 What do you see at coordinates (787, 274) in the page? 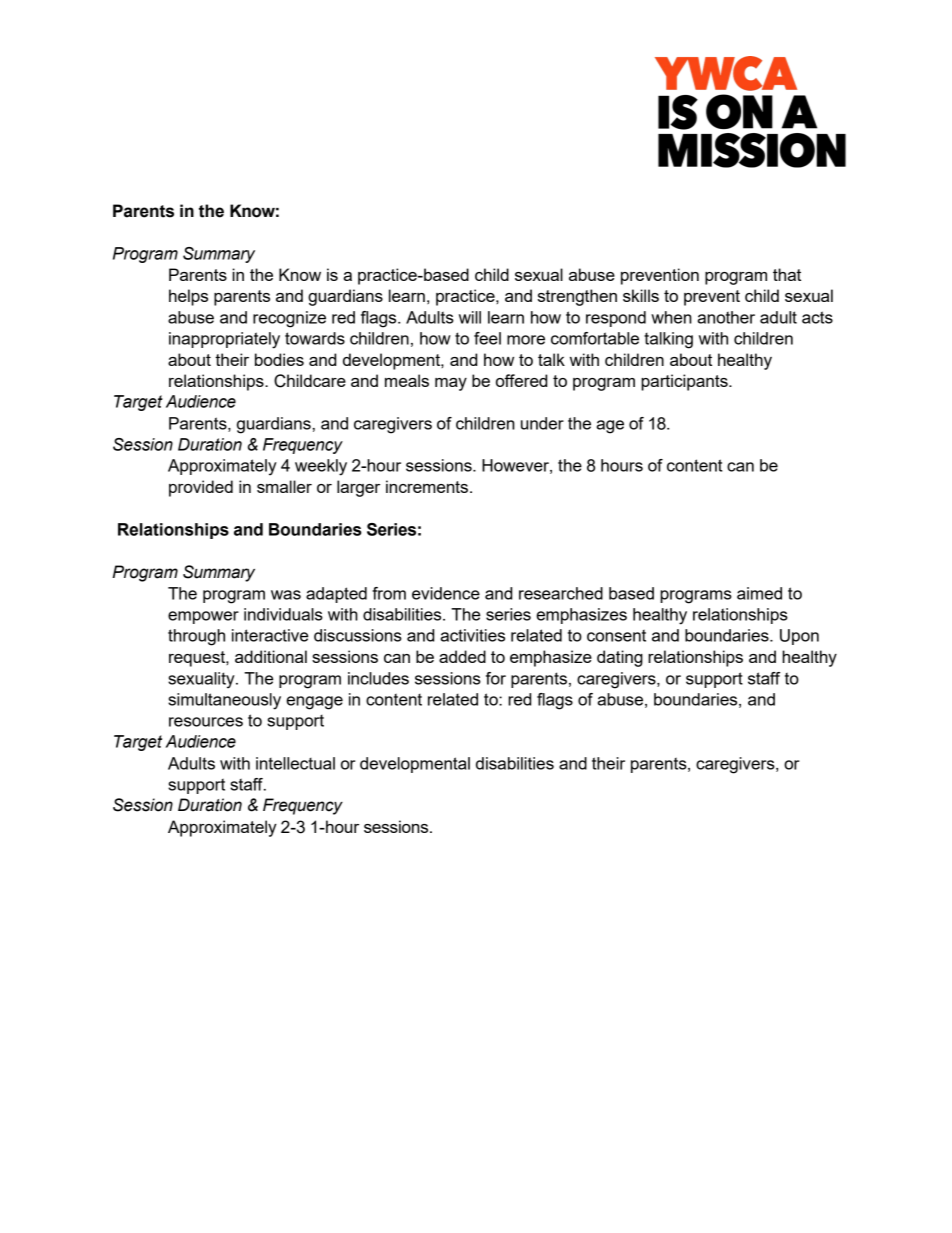
I see `that` at bounding box center [787, 274].
